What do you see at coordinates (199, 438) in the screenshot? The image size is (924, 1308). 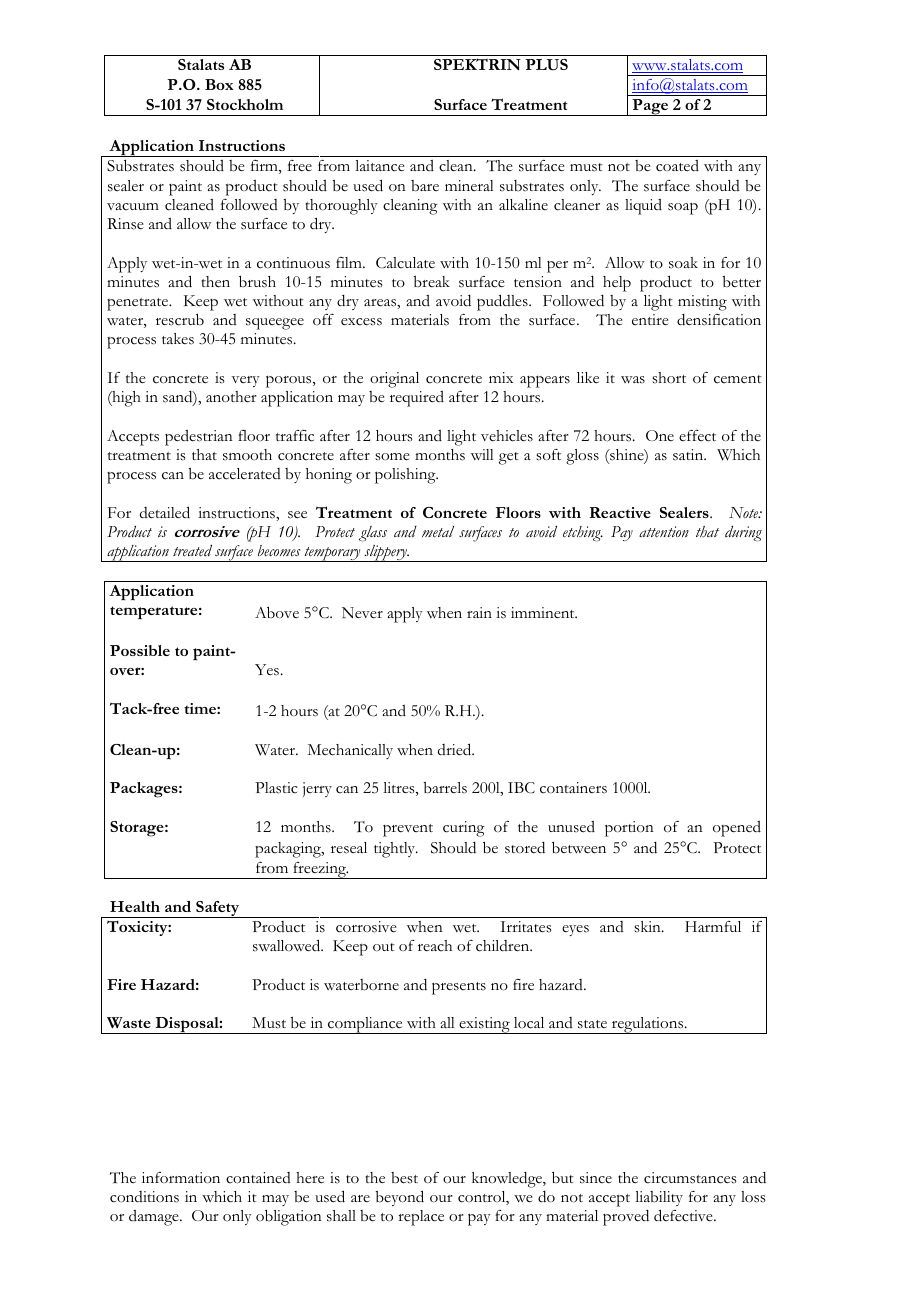 I see `pedestrian` at bounding box center [199, 438].
